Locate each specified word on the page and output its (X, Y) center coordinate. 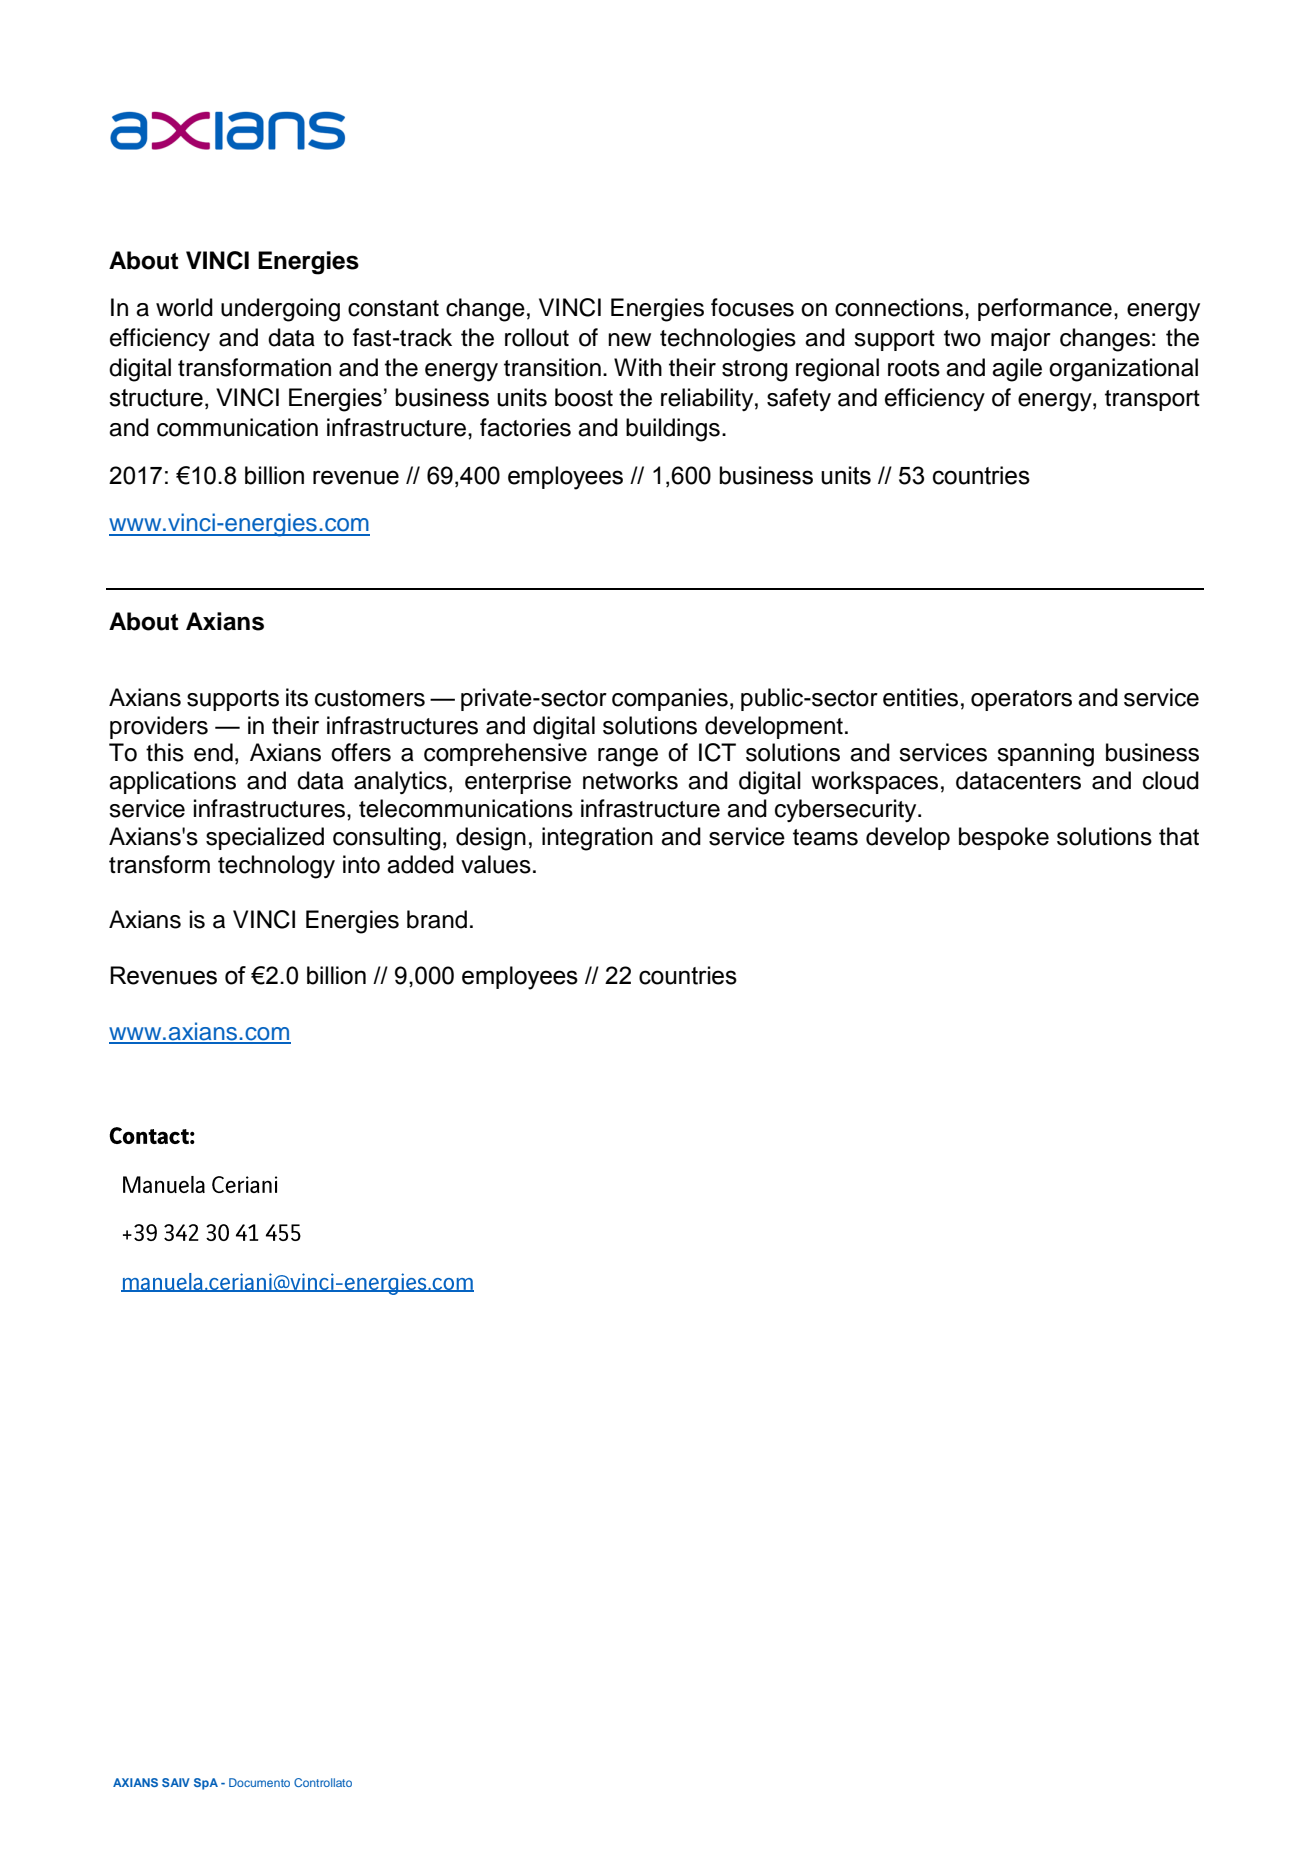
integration (597, 839)
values (496, 864)
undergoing (280, 310)
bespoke (1004, 838)
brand (437, 919)
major (1021, 339)
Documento (259, 1782)
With (638, 367)
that (1179, 836)
